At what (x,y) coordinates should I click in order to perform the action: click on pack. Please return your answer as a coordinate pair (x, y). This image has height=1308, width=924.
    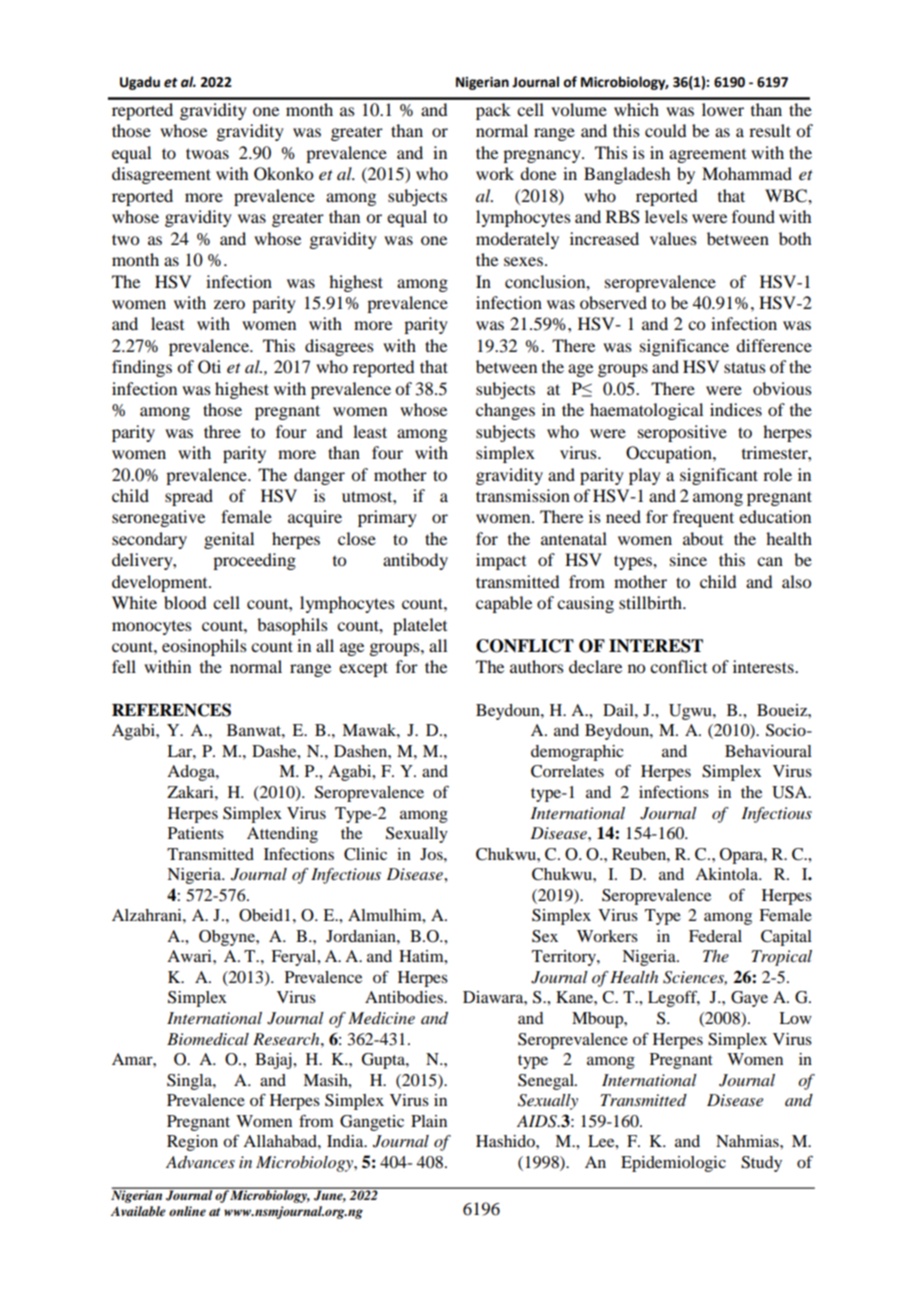
    Looking at the image, I should click on (493, 111).
